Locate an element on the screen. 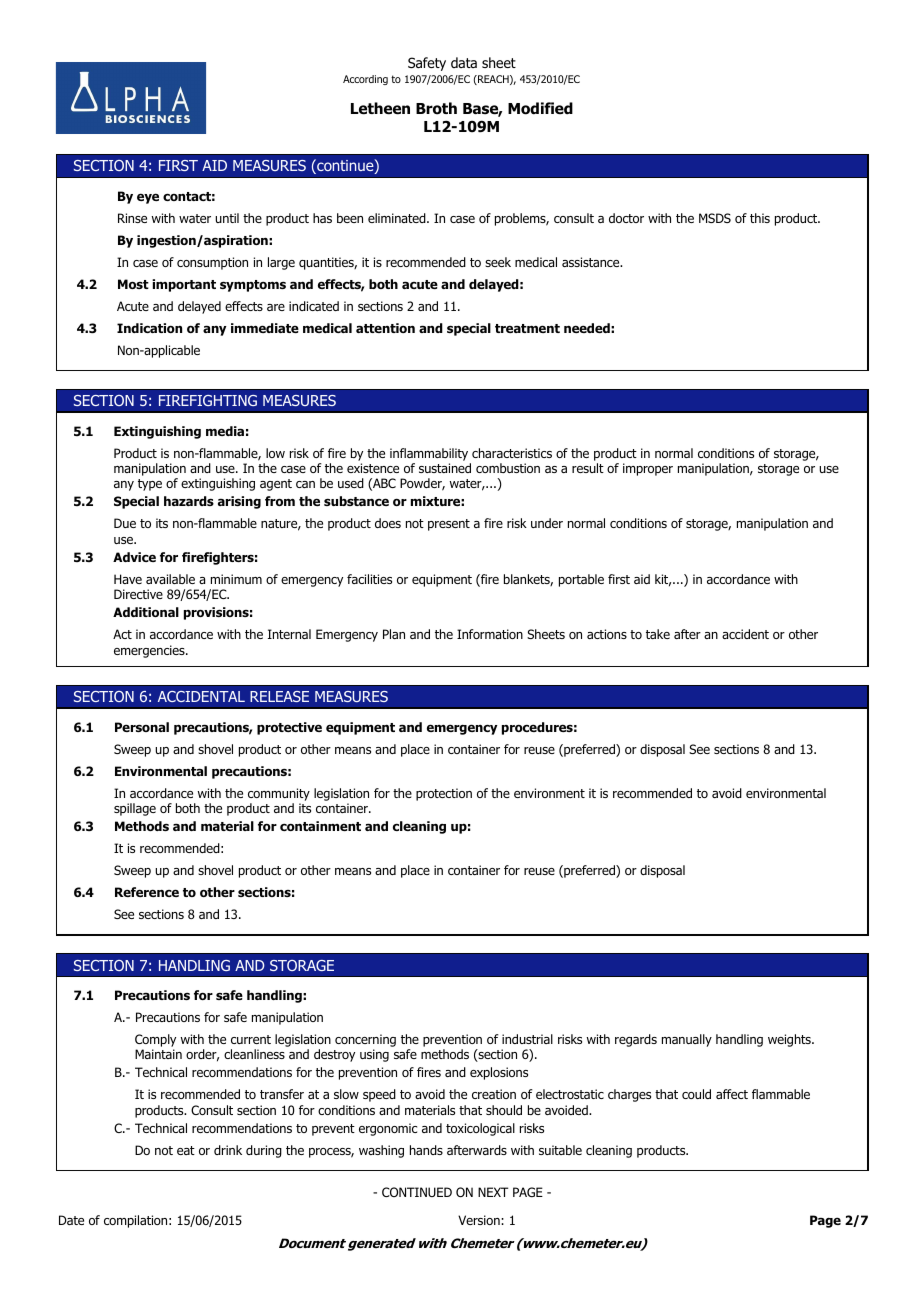  Indication is located at coordinates (149, 328).
